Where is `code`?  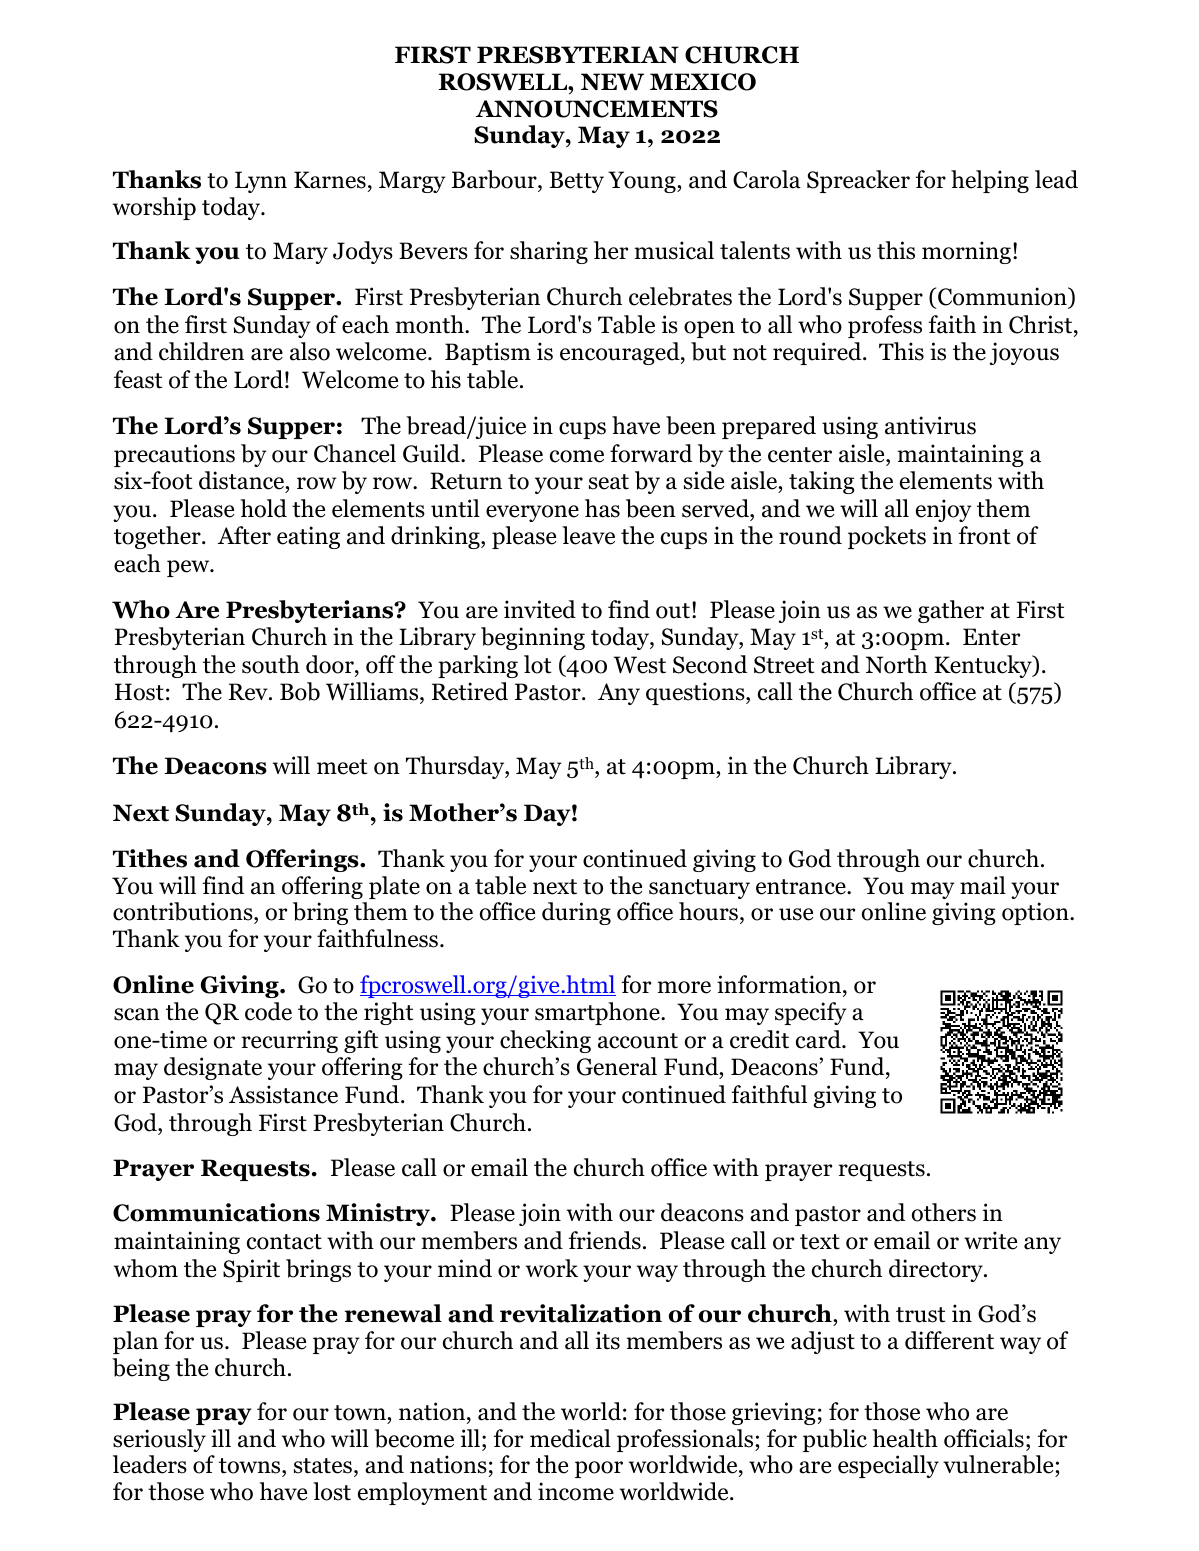 code is located at coordinates (268, 1011).
